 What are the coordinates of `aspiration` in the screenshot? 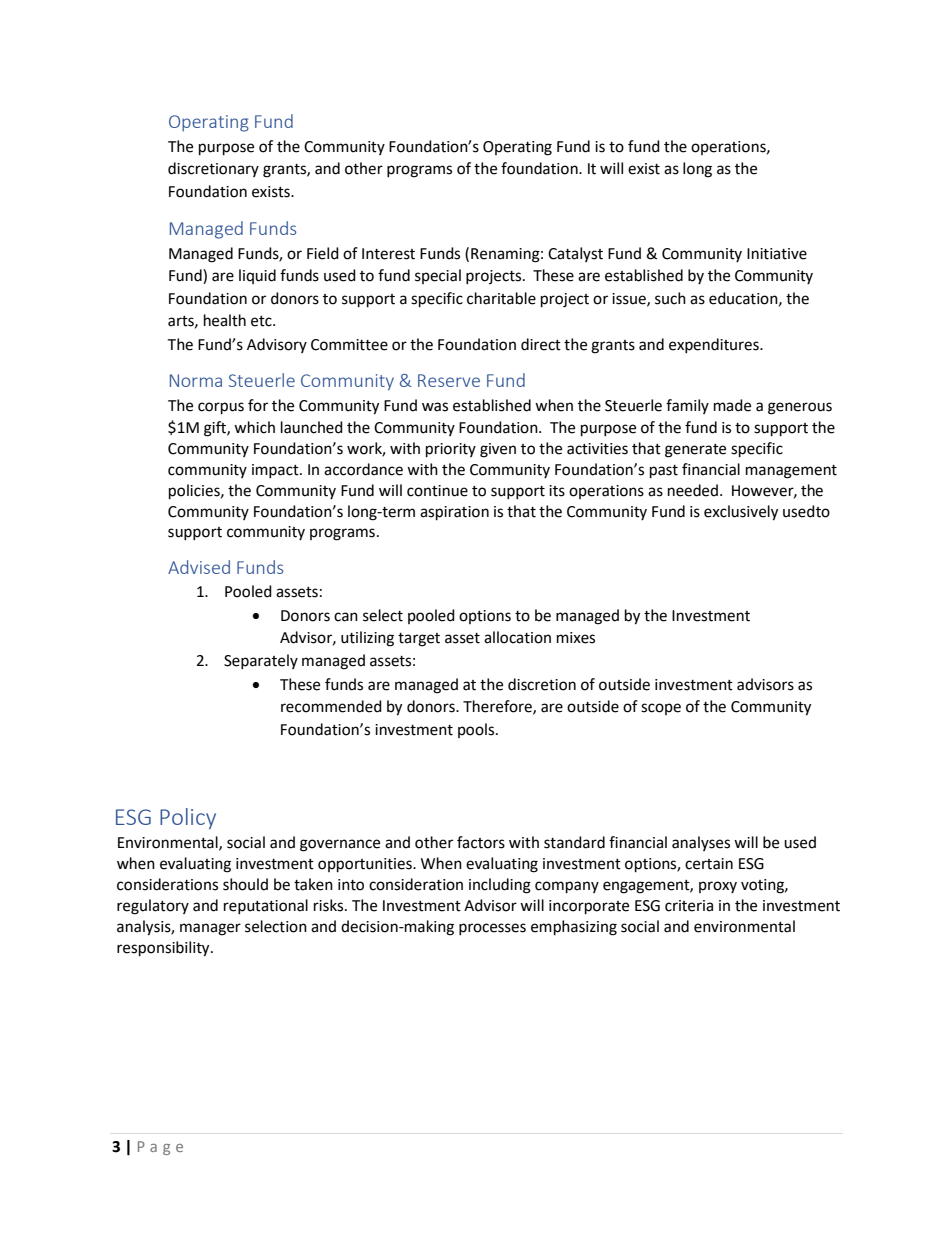 It's located at (454, 513).
